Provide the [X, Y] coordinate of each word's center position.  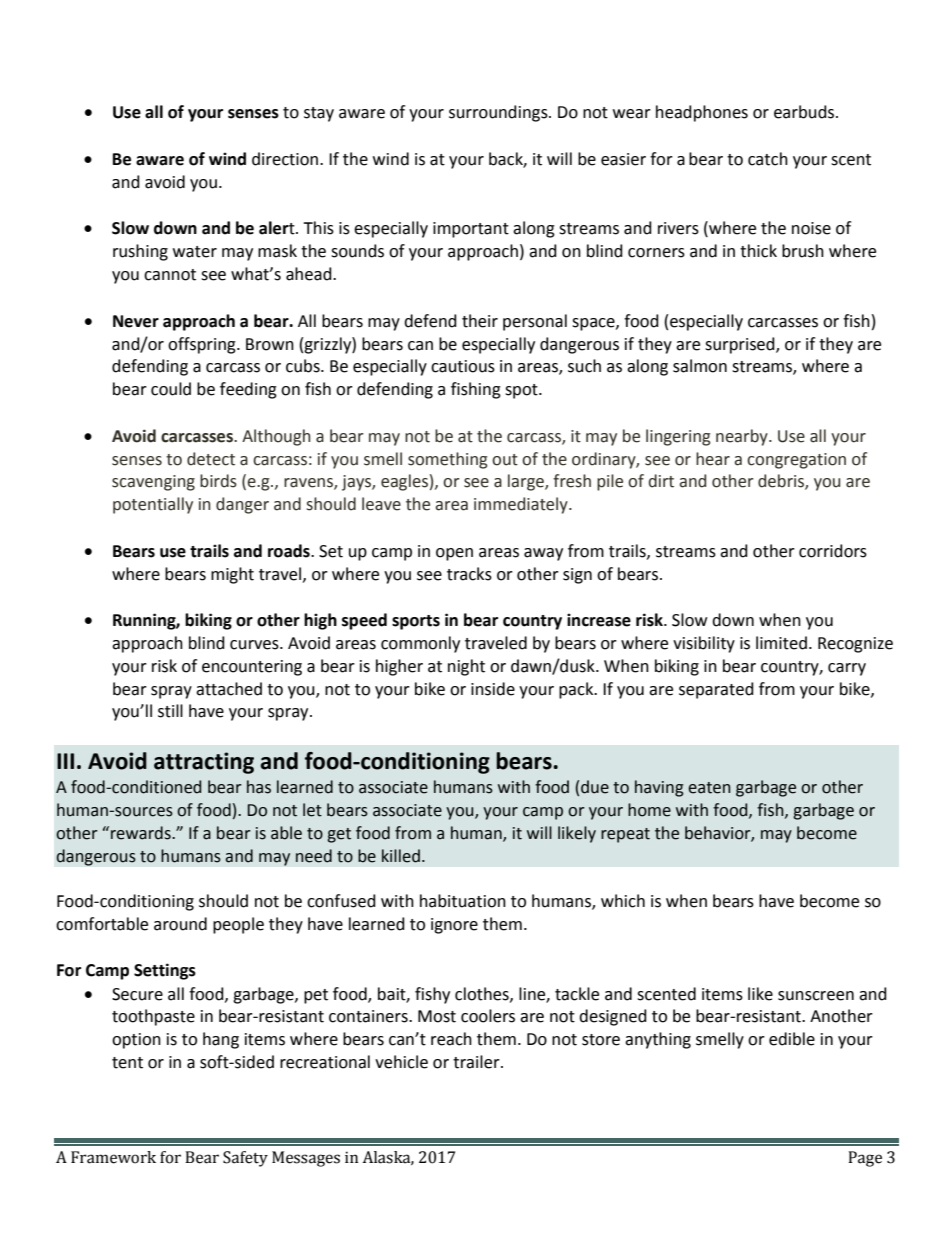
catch [768, 159]
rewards [142, 833]
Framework [113, 1157]
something [448, 460]
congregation [796, 461]
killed [401, 856]
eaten [709, 788]
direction [286, 159]
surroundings [499, 113]
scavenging [153, 483]
